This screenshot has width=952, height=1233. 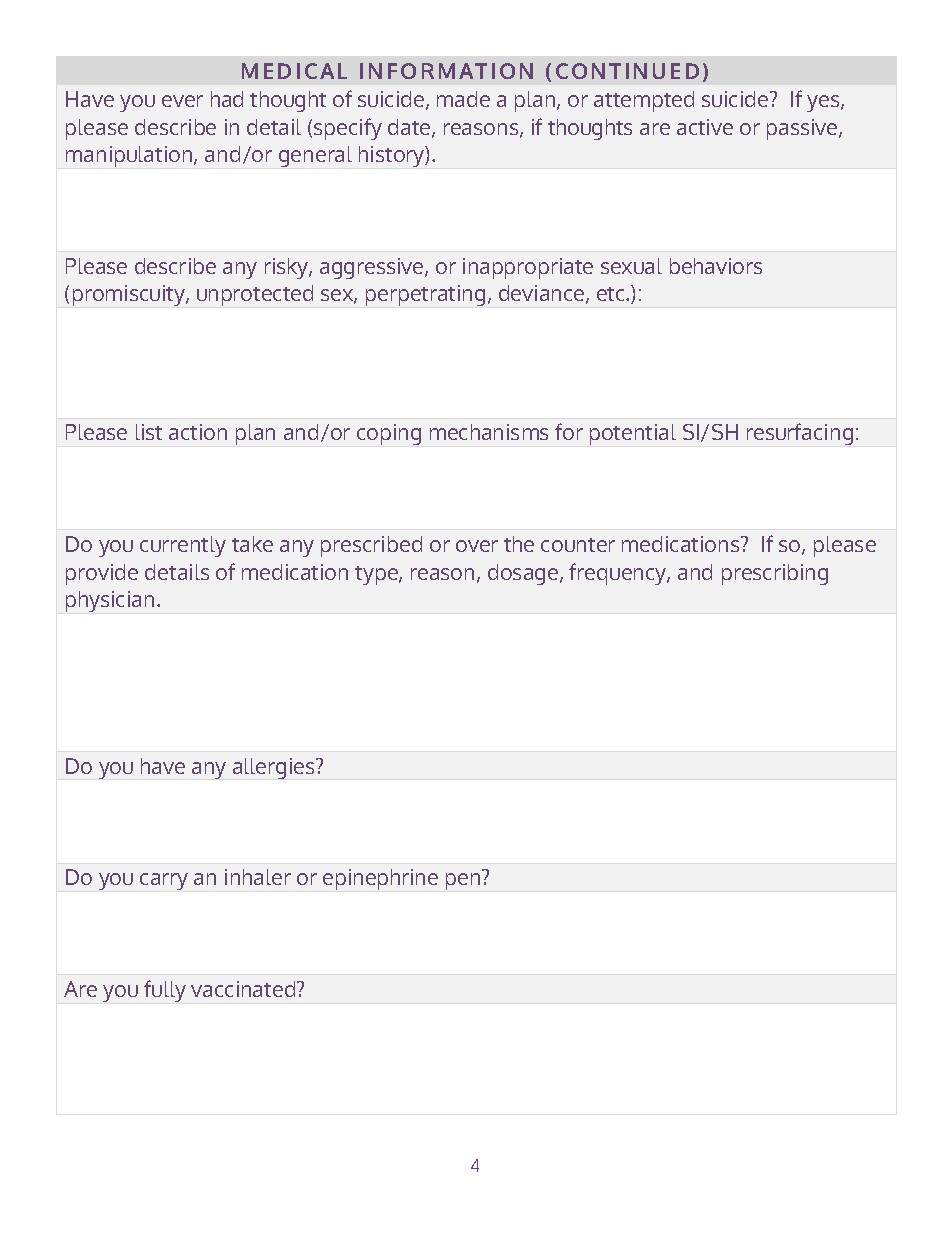 What do you see at coordinates (182, 101) in the screenshot?
I see `ever` at bounding box center [182, 101].
